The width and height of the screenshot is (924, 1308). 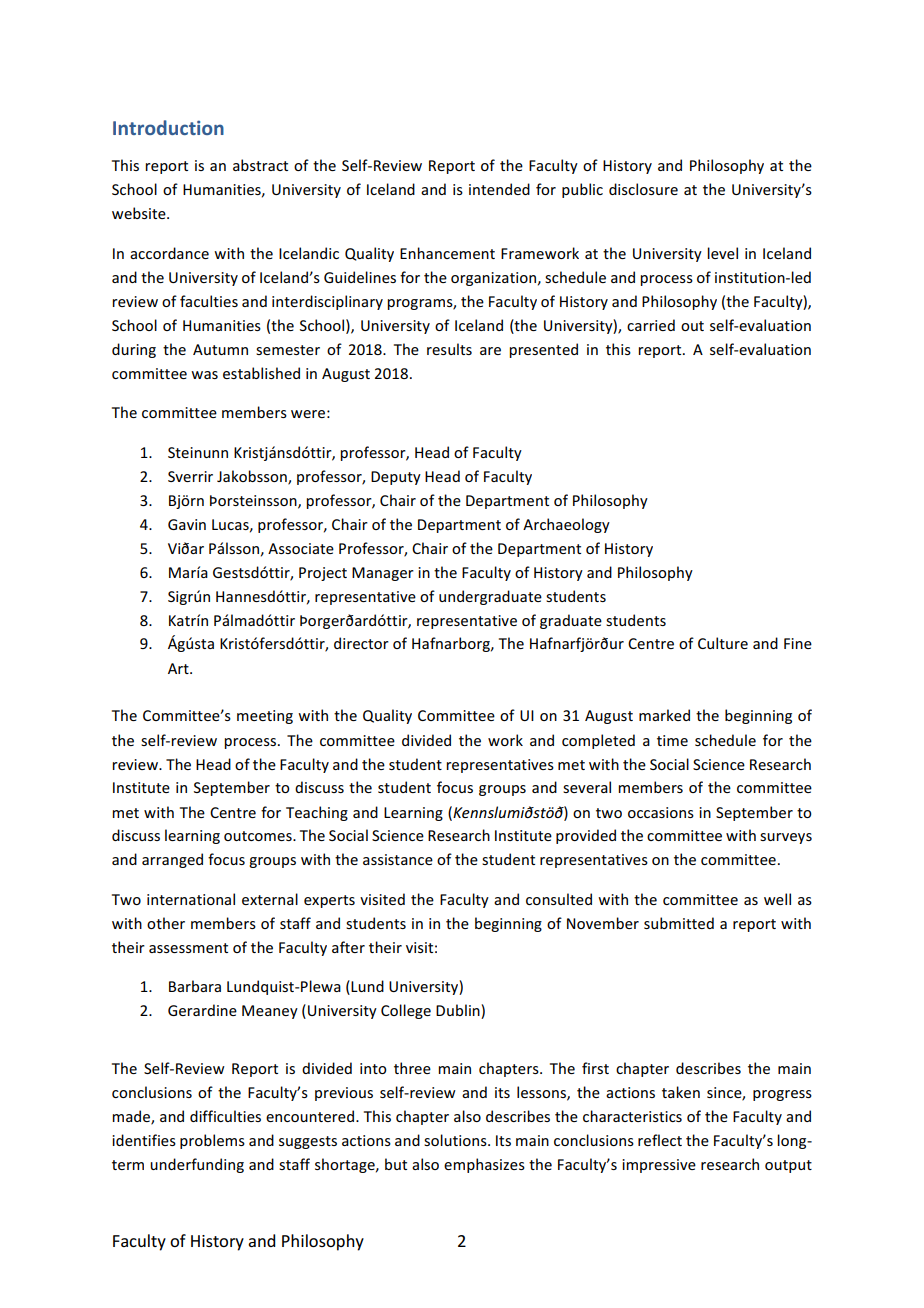 What do you see at coordinates (643, 189) in the screenshot?
I see `disclosure` at bounding box center [643, 189].
